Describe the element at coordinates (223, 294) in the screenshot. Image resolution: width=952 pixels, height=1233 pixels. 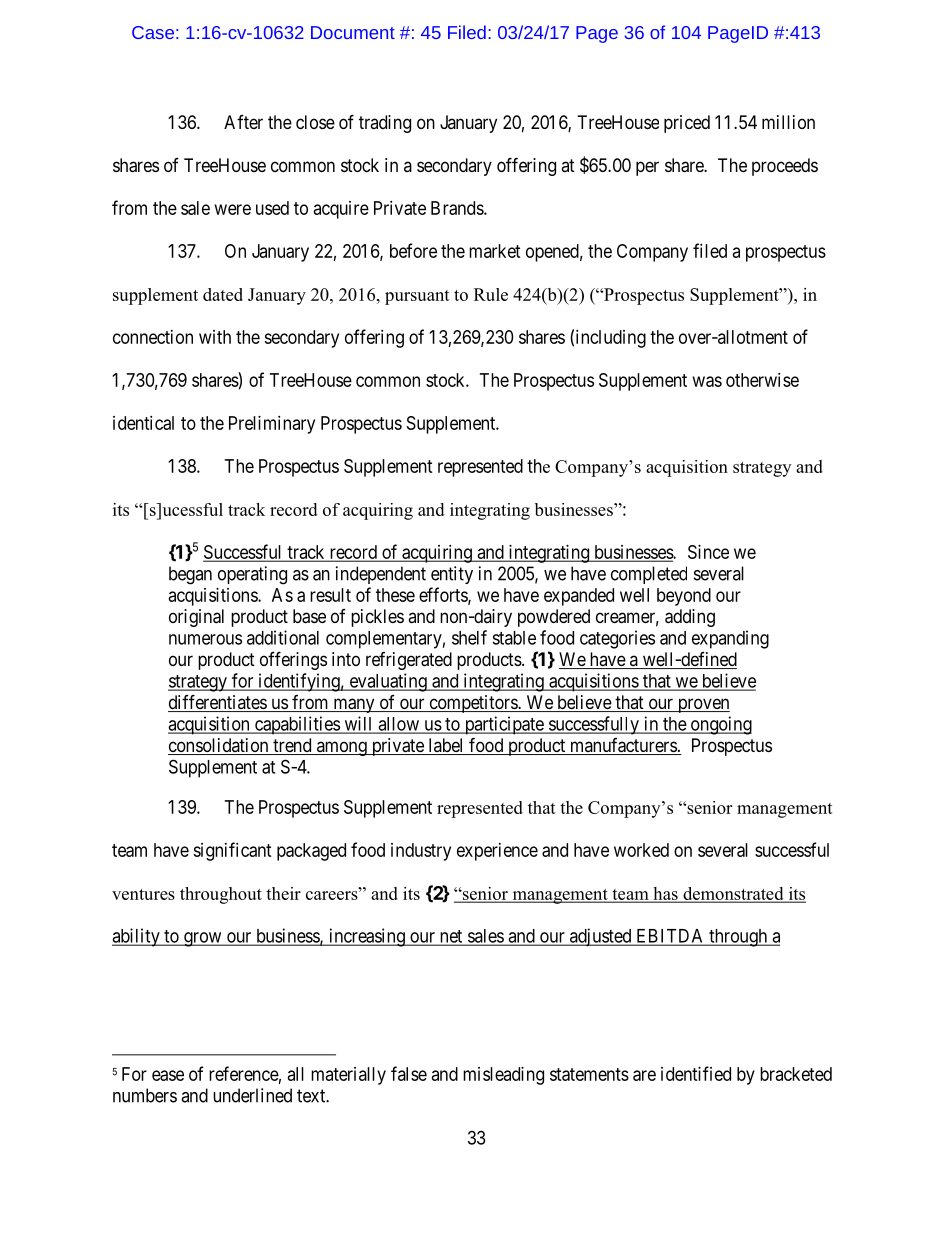
I see `dated` at that location.
